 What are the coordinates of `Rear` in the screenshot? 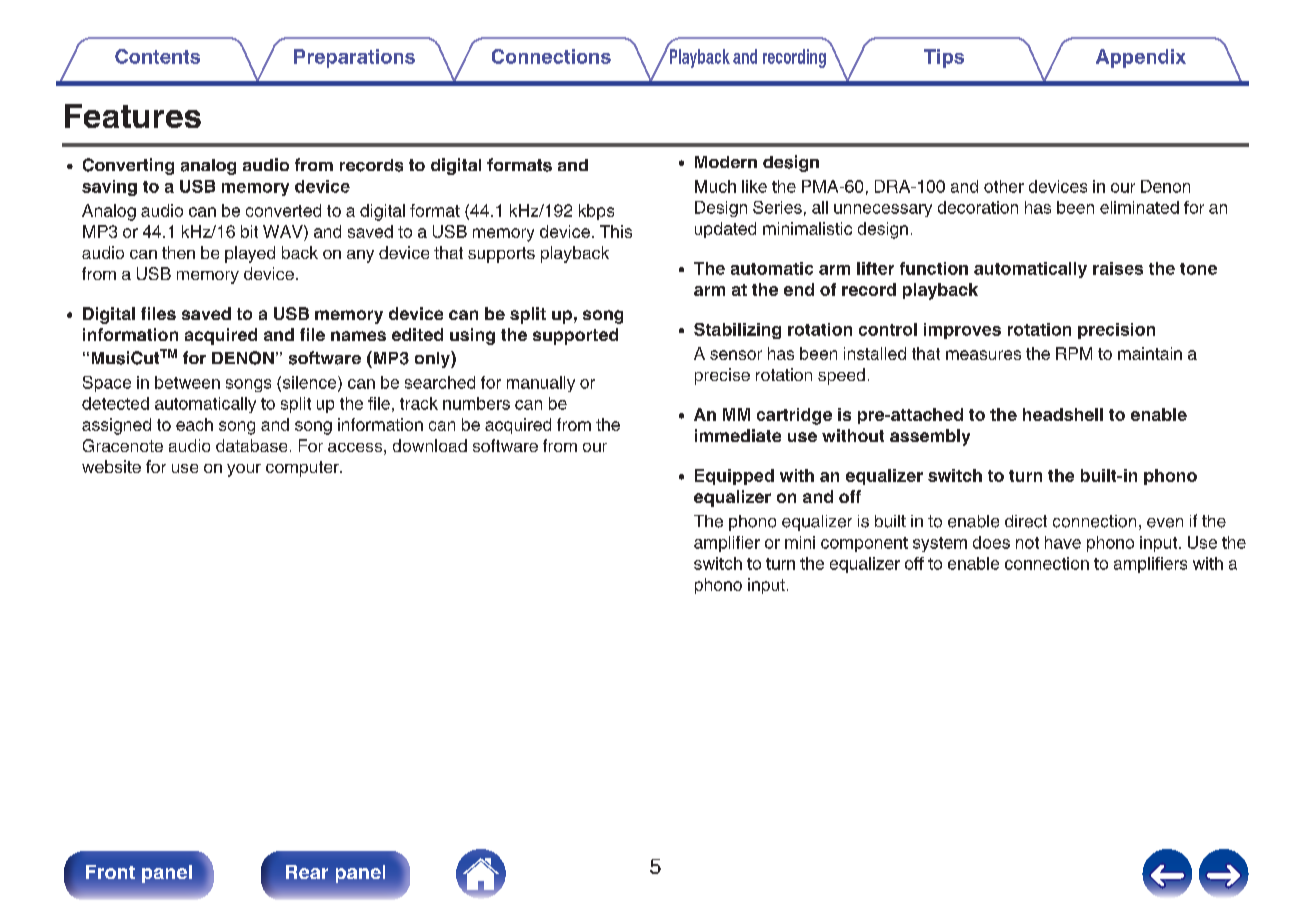 It's located at (307, 872).
